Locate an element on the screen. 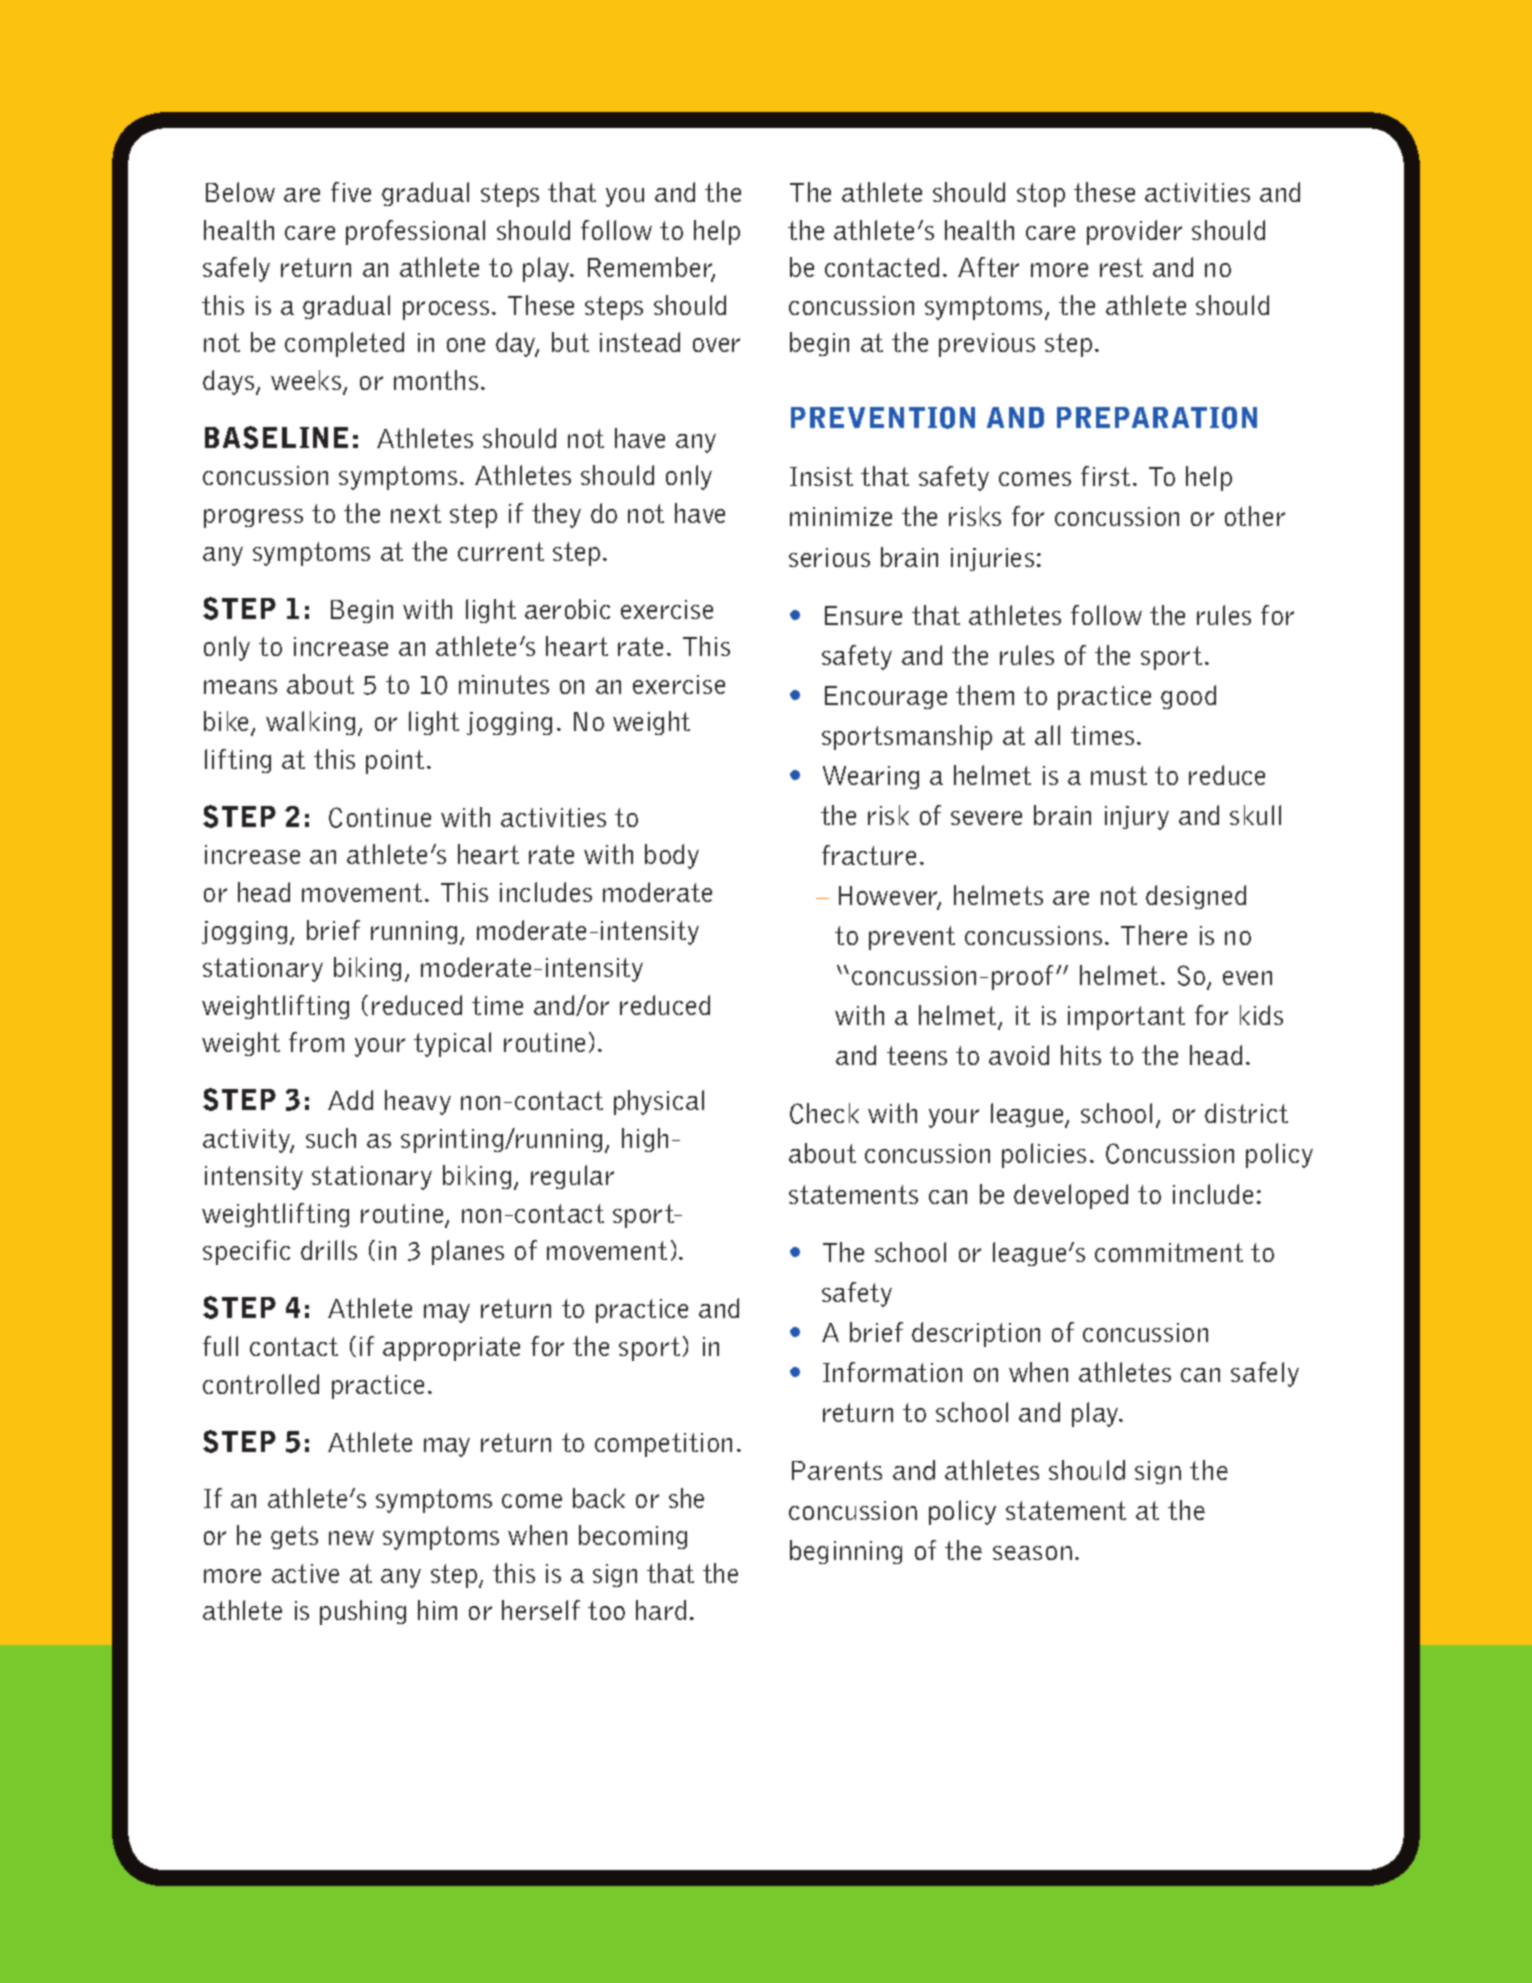 The width and height of the screenshot is (1532, 1983). five is located at coordinates (351, 192).
